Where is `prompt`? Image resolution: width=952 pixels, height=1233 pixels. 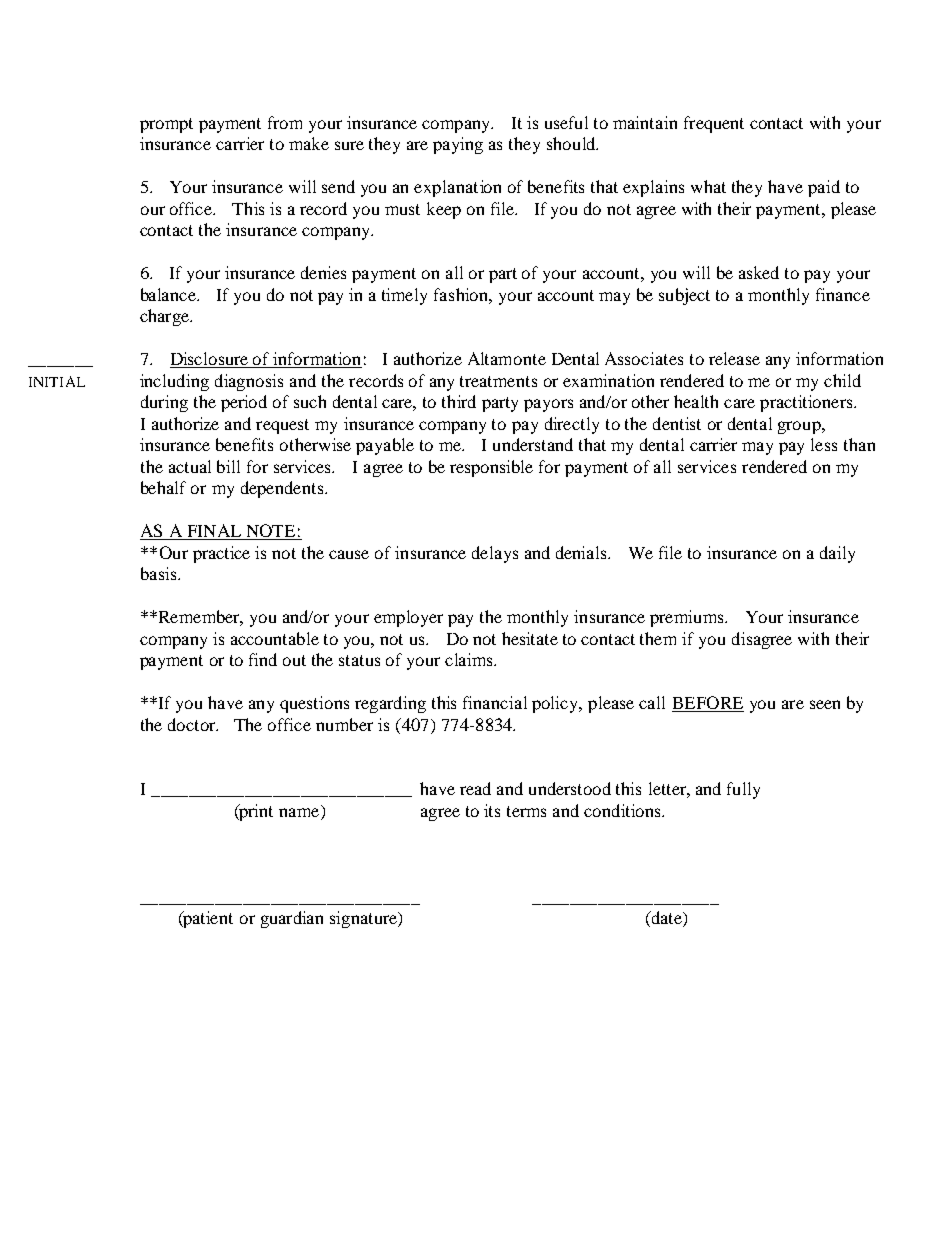 prompt is located at coordinates (166, 125).
